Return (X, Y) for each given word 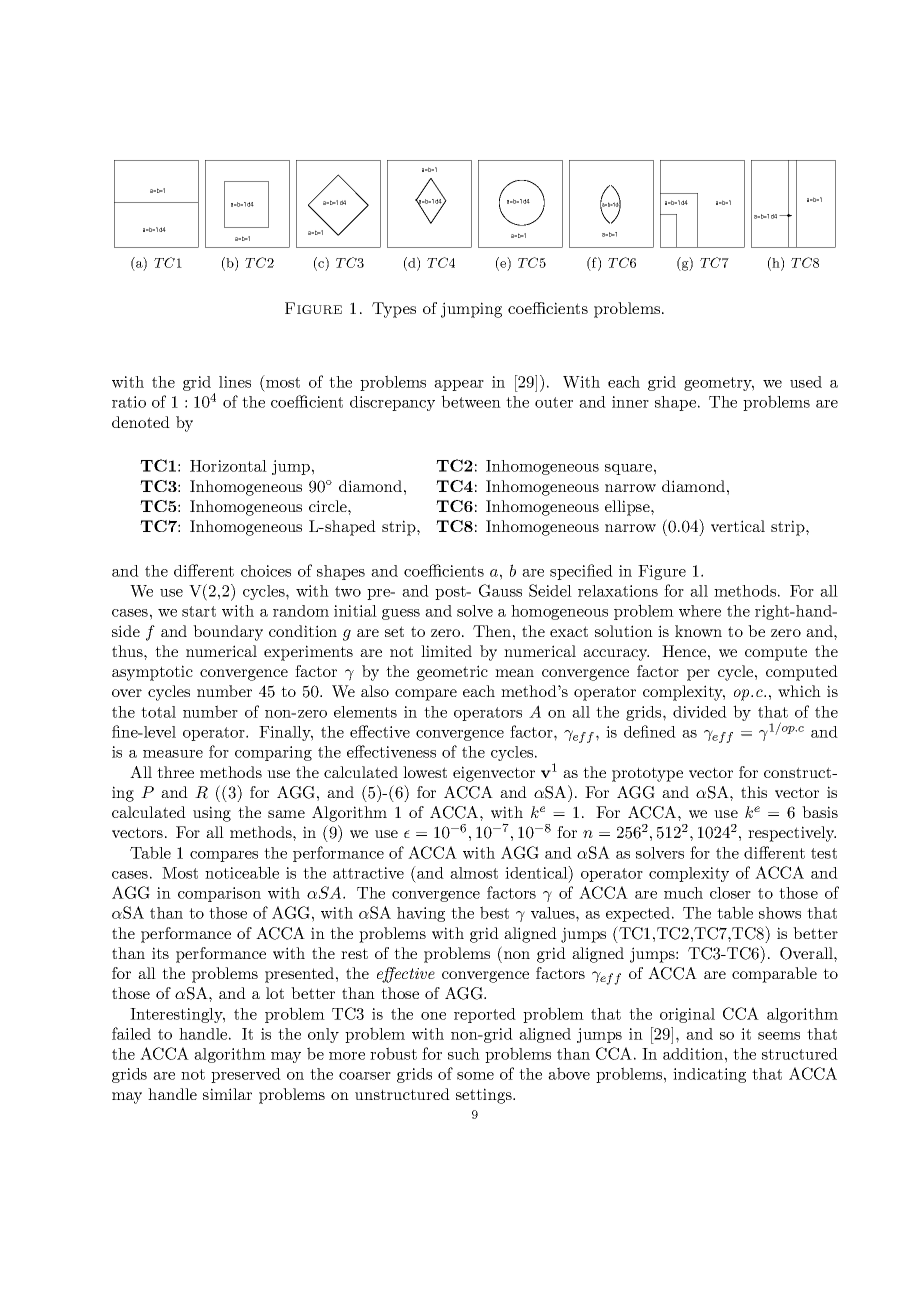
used (806, 382)
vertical (738, 526)
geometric (452, 673)
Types (394, 310)
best (494, 912)
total (158, 712)
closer (730, 893)
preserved (246, 1075)
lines (235, 382)
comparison (219, 894)
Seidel (550, 590)
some (475, 1076)
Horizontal (228, 466)
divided (700, 712)
